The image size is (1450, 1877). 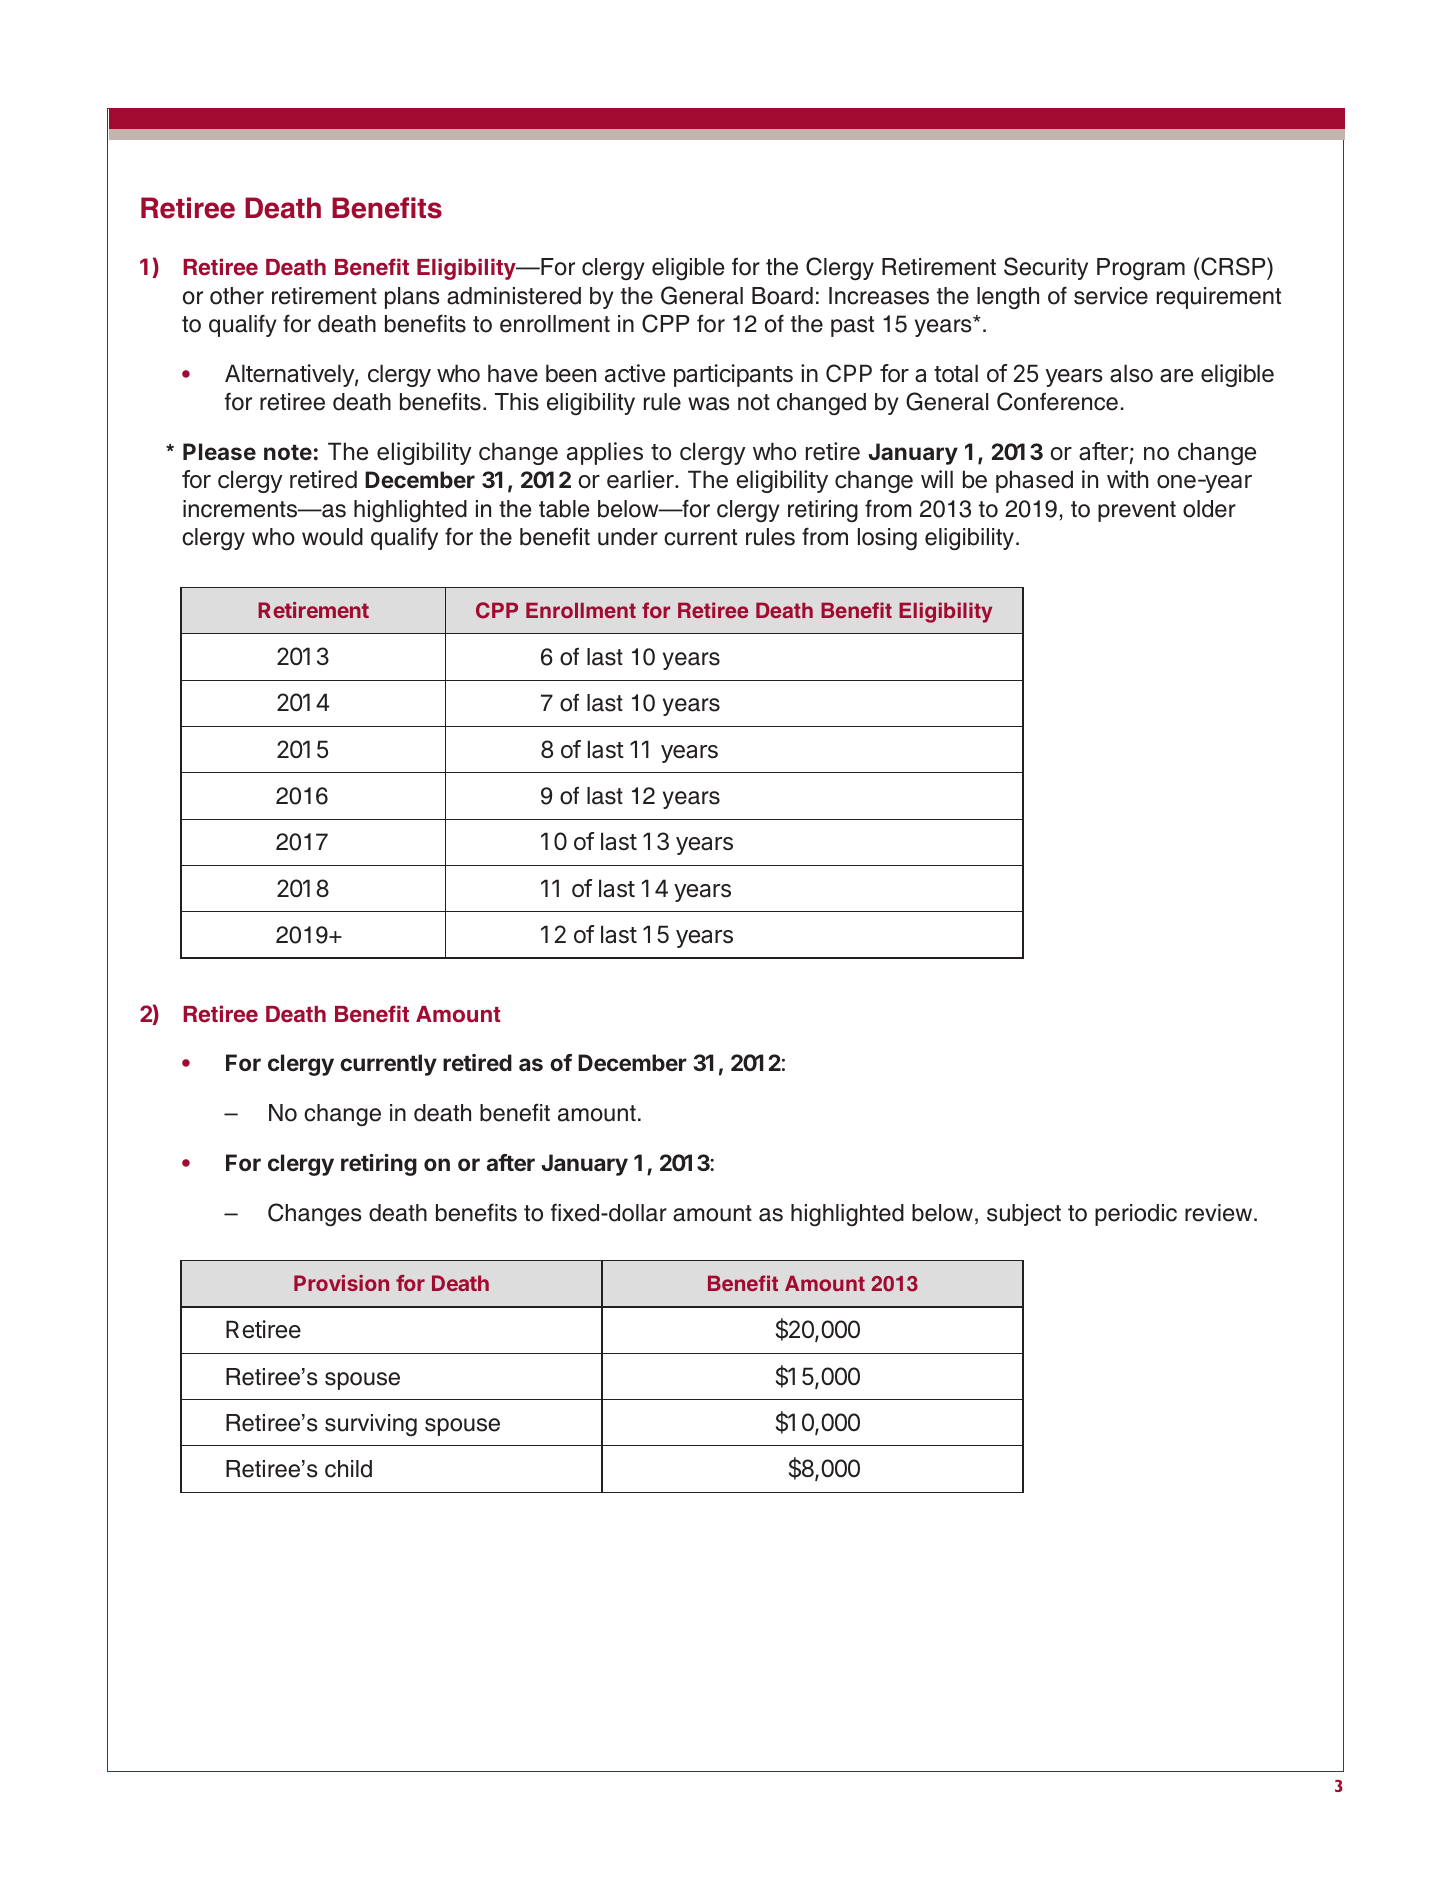 What do you see at coordinates (1111, 296) in the page?
I see `service` at bounding box center [1111, 296].
